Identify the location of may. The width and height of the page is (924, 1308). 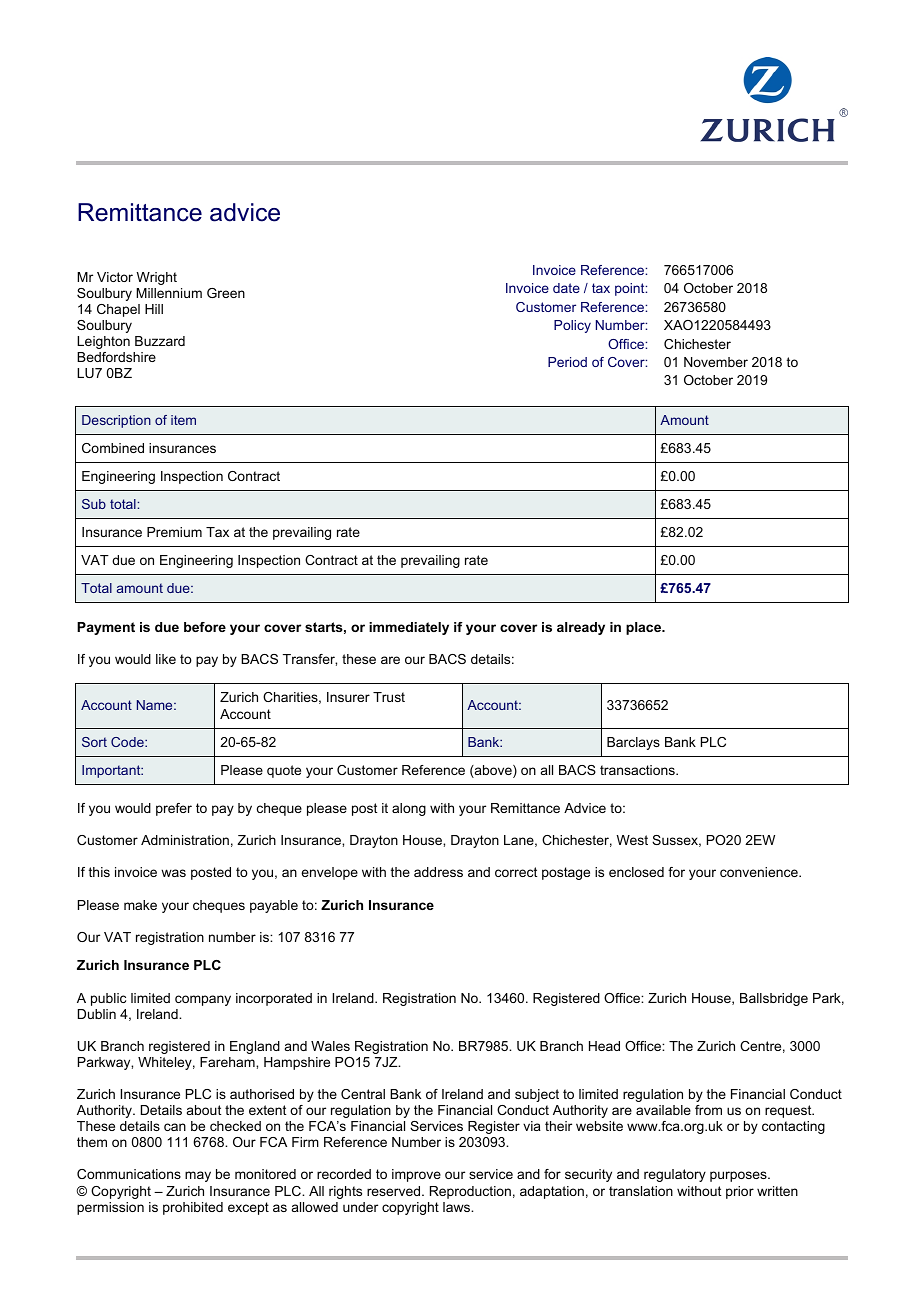
(198, 1176).
